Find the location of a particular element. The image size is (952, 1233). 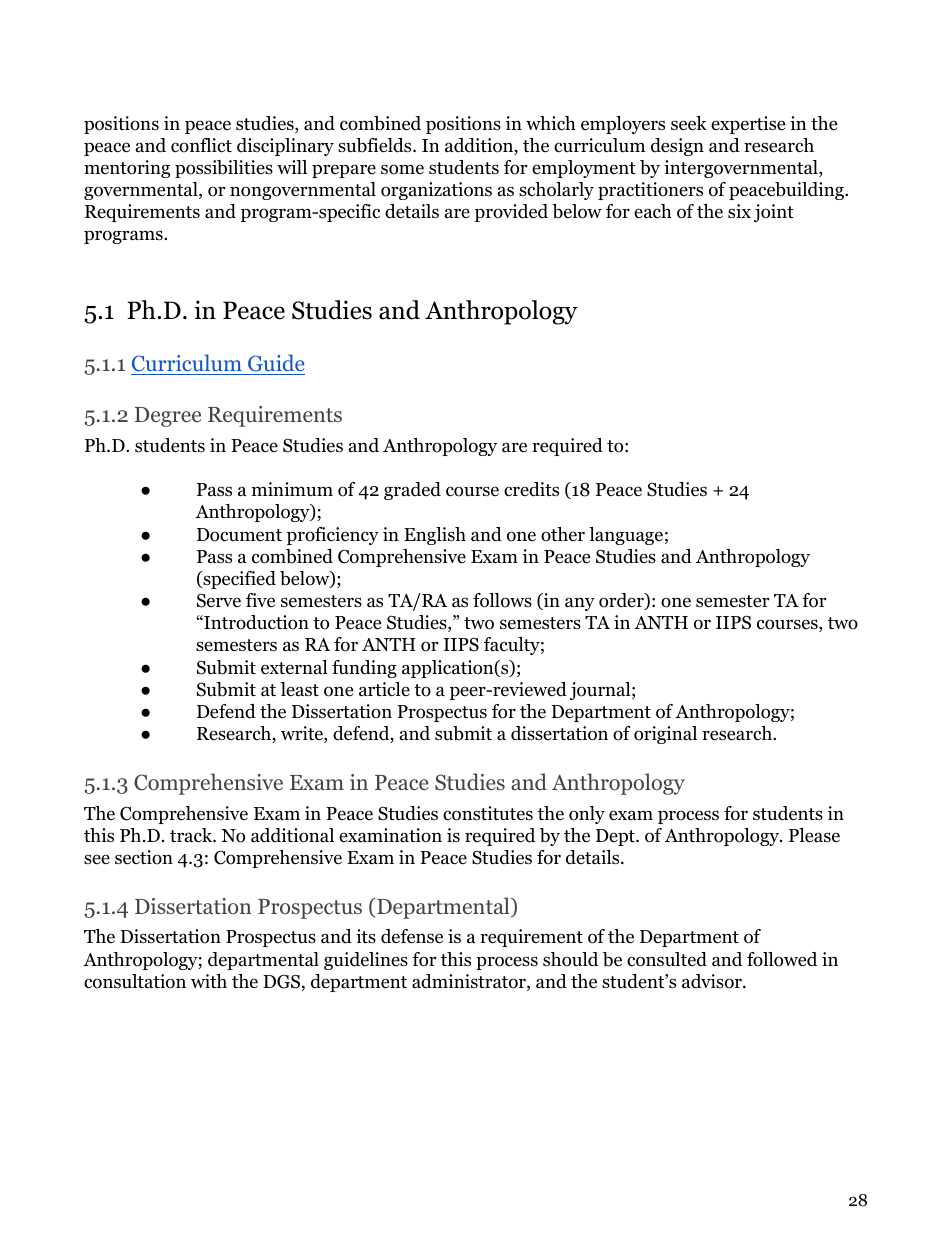

organizations is located at coordinates (436, 191).
